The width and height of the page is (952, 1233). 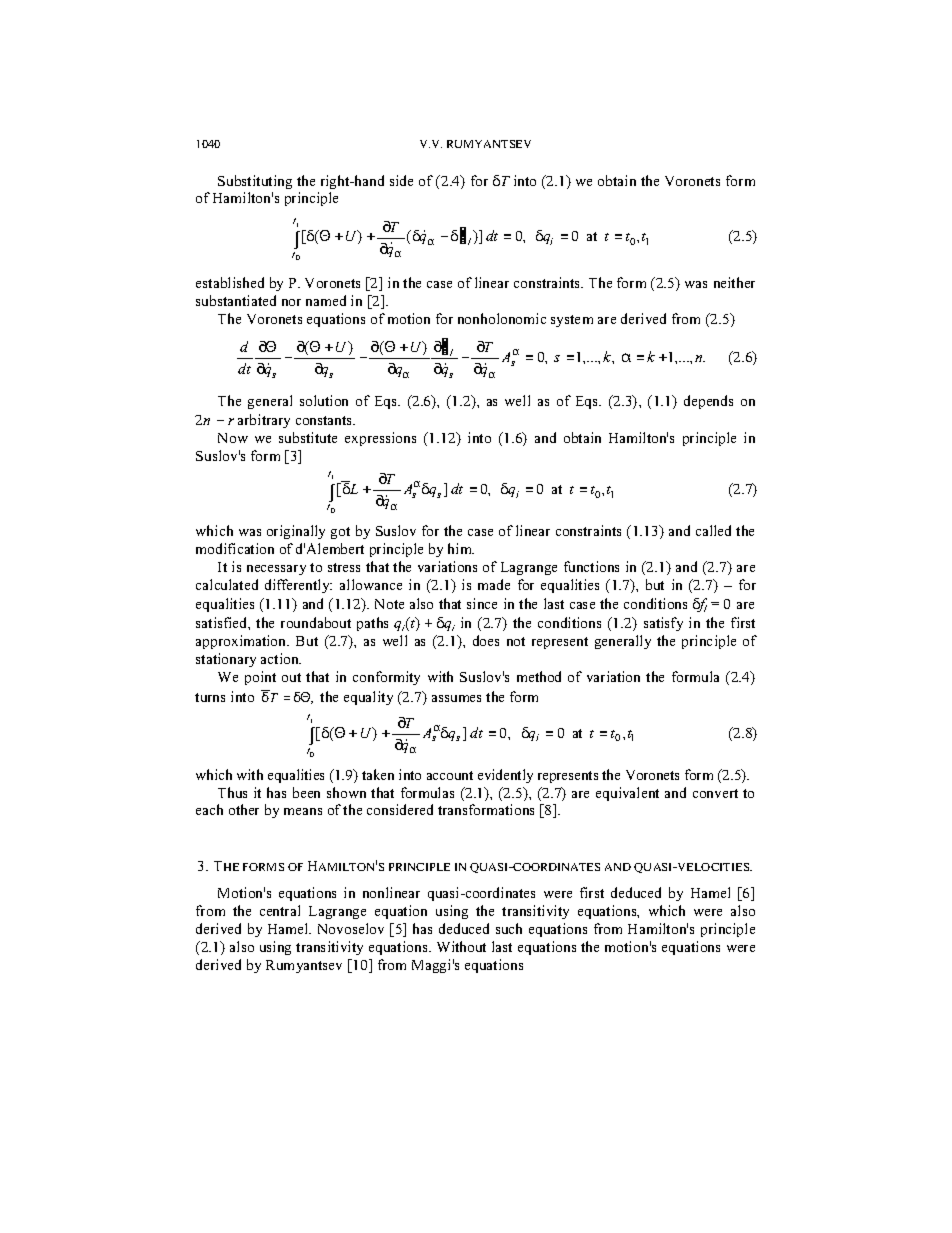 I want to click on neither, so click(x=734, y=282).
